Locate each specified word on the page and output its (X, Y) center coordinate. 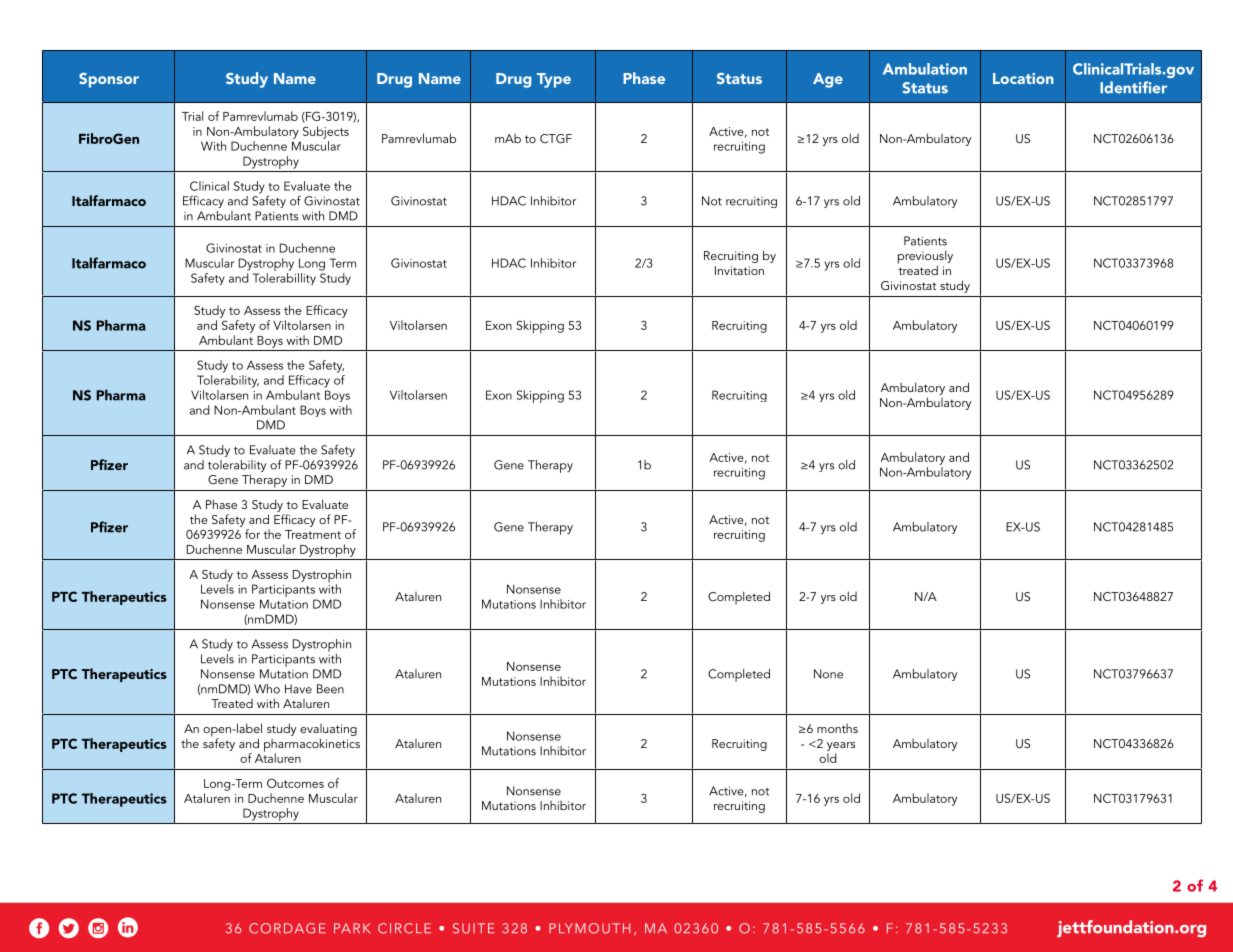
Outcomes (295, 783)
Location (1023, 78)
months (837, 728)
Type (554, 80)
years (841, 746)
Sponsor (109, 80)
